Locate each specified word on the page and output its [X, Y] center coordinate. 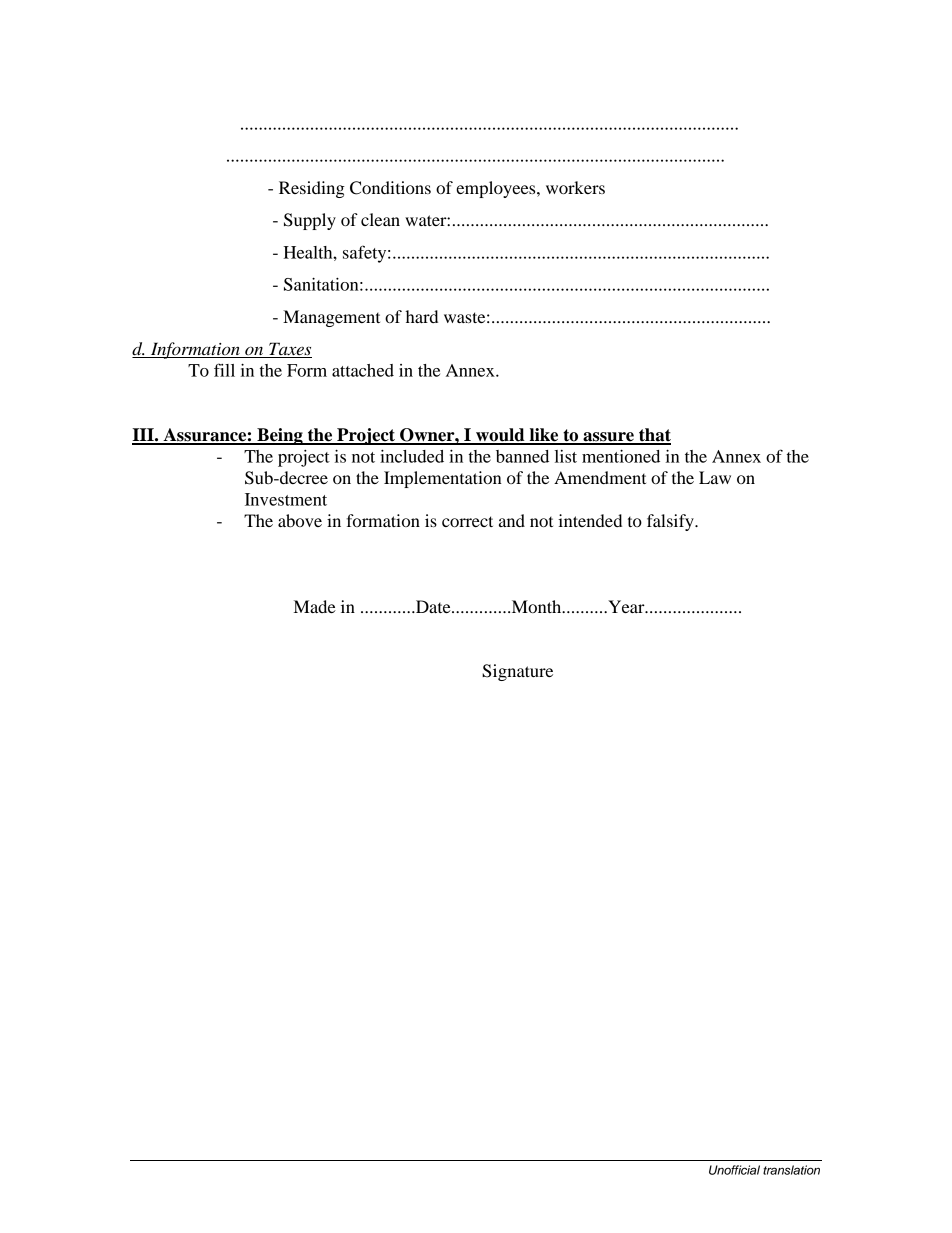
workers [575, 187]
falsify [671, 522]
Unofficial [734, 1170]
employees [497, 189]
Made [315, 606]
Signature [517, 672]
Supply [310, 221]
